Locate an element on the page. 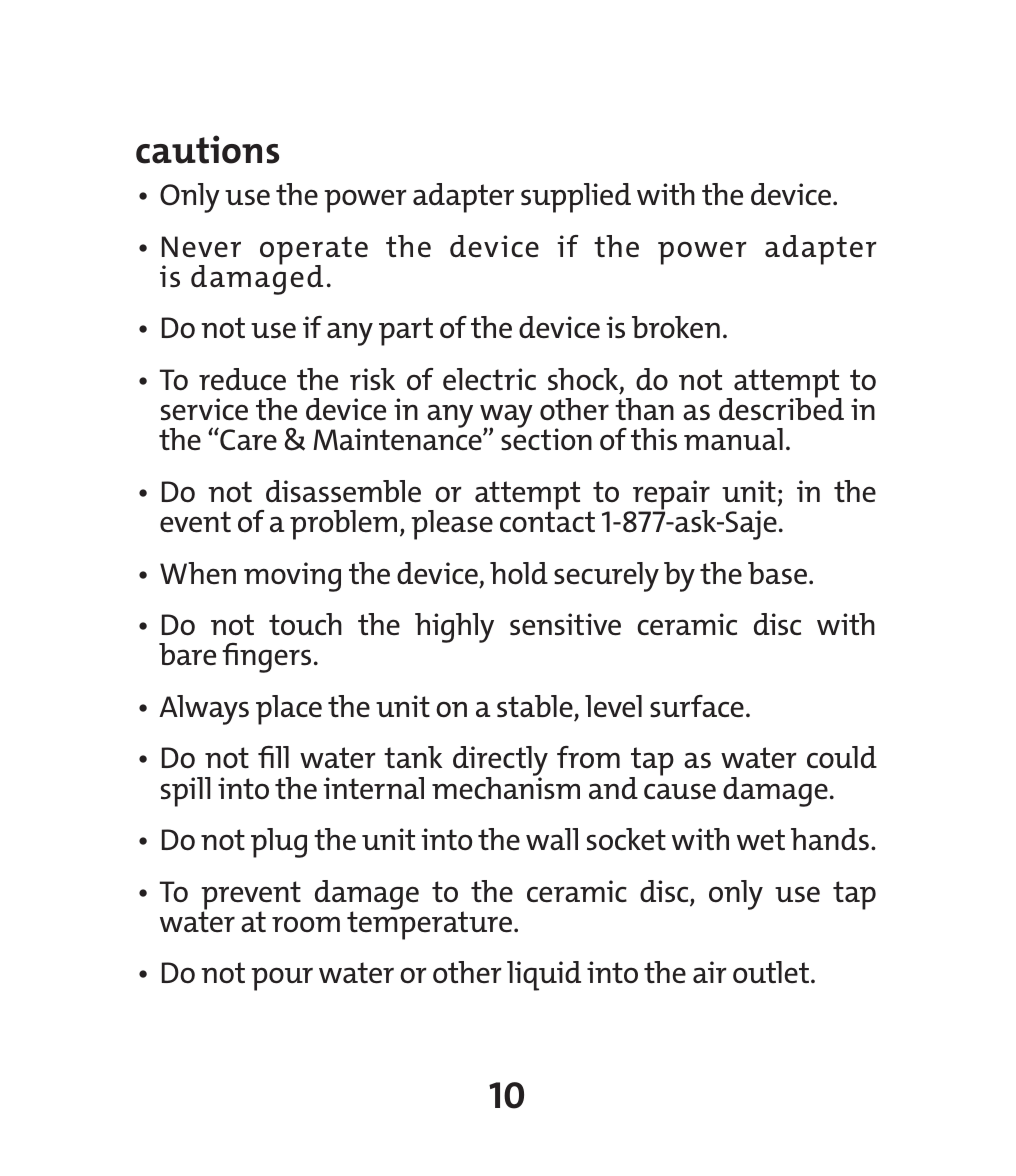 This page has width=1016, height=1176. Care is located at coordinates (247, 439).
